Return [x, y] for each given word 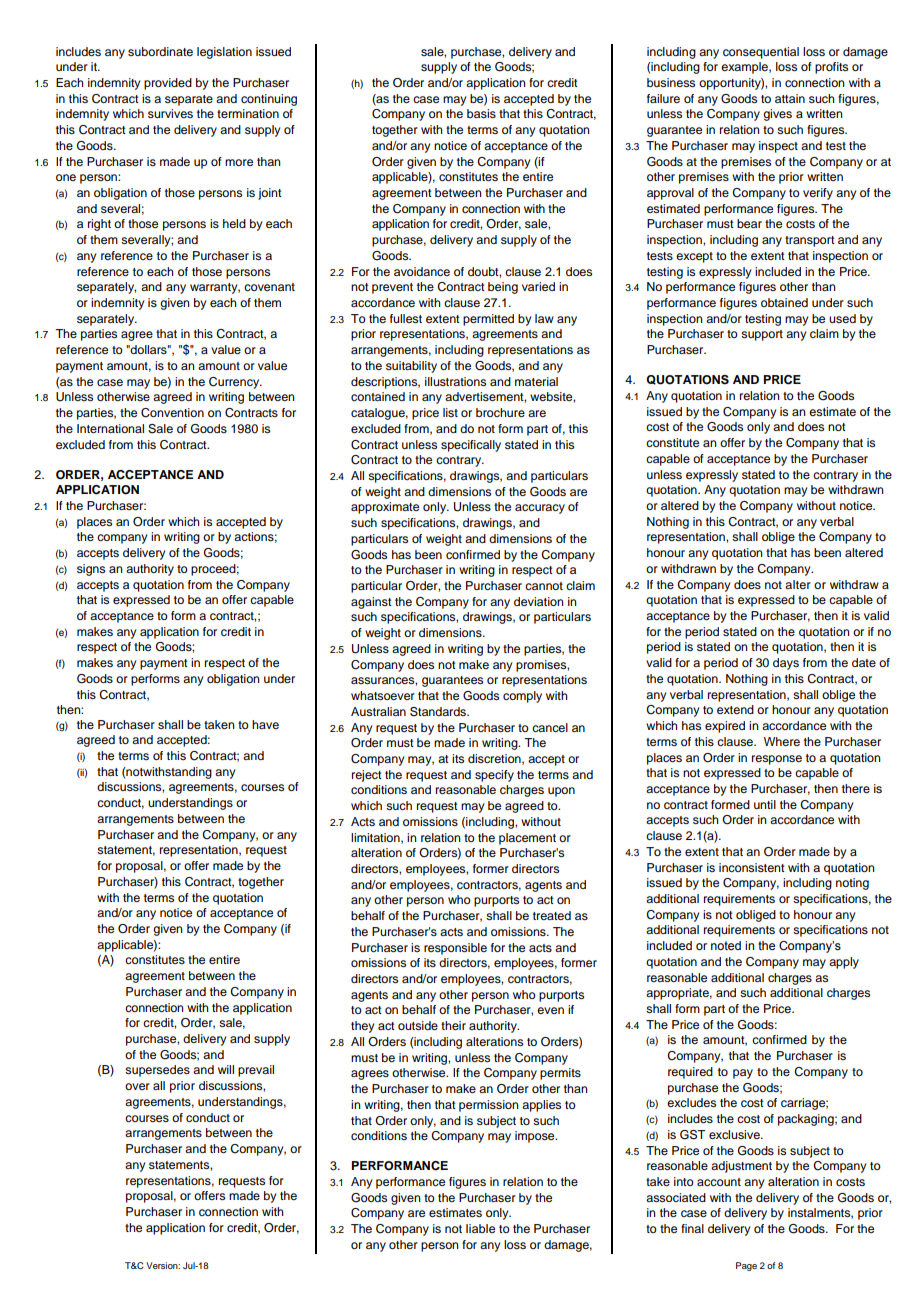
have [265, 724]
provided [168, 84]
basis [481, 113]
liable [480, 1228]
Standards [439, 712]
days [786, 664]
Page [746, 1266]
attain [790, 98]
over [137, 1086]
